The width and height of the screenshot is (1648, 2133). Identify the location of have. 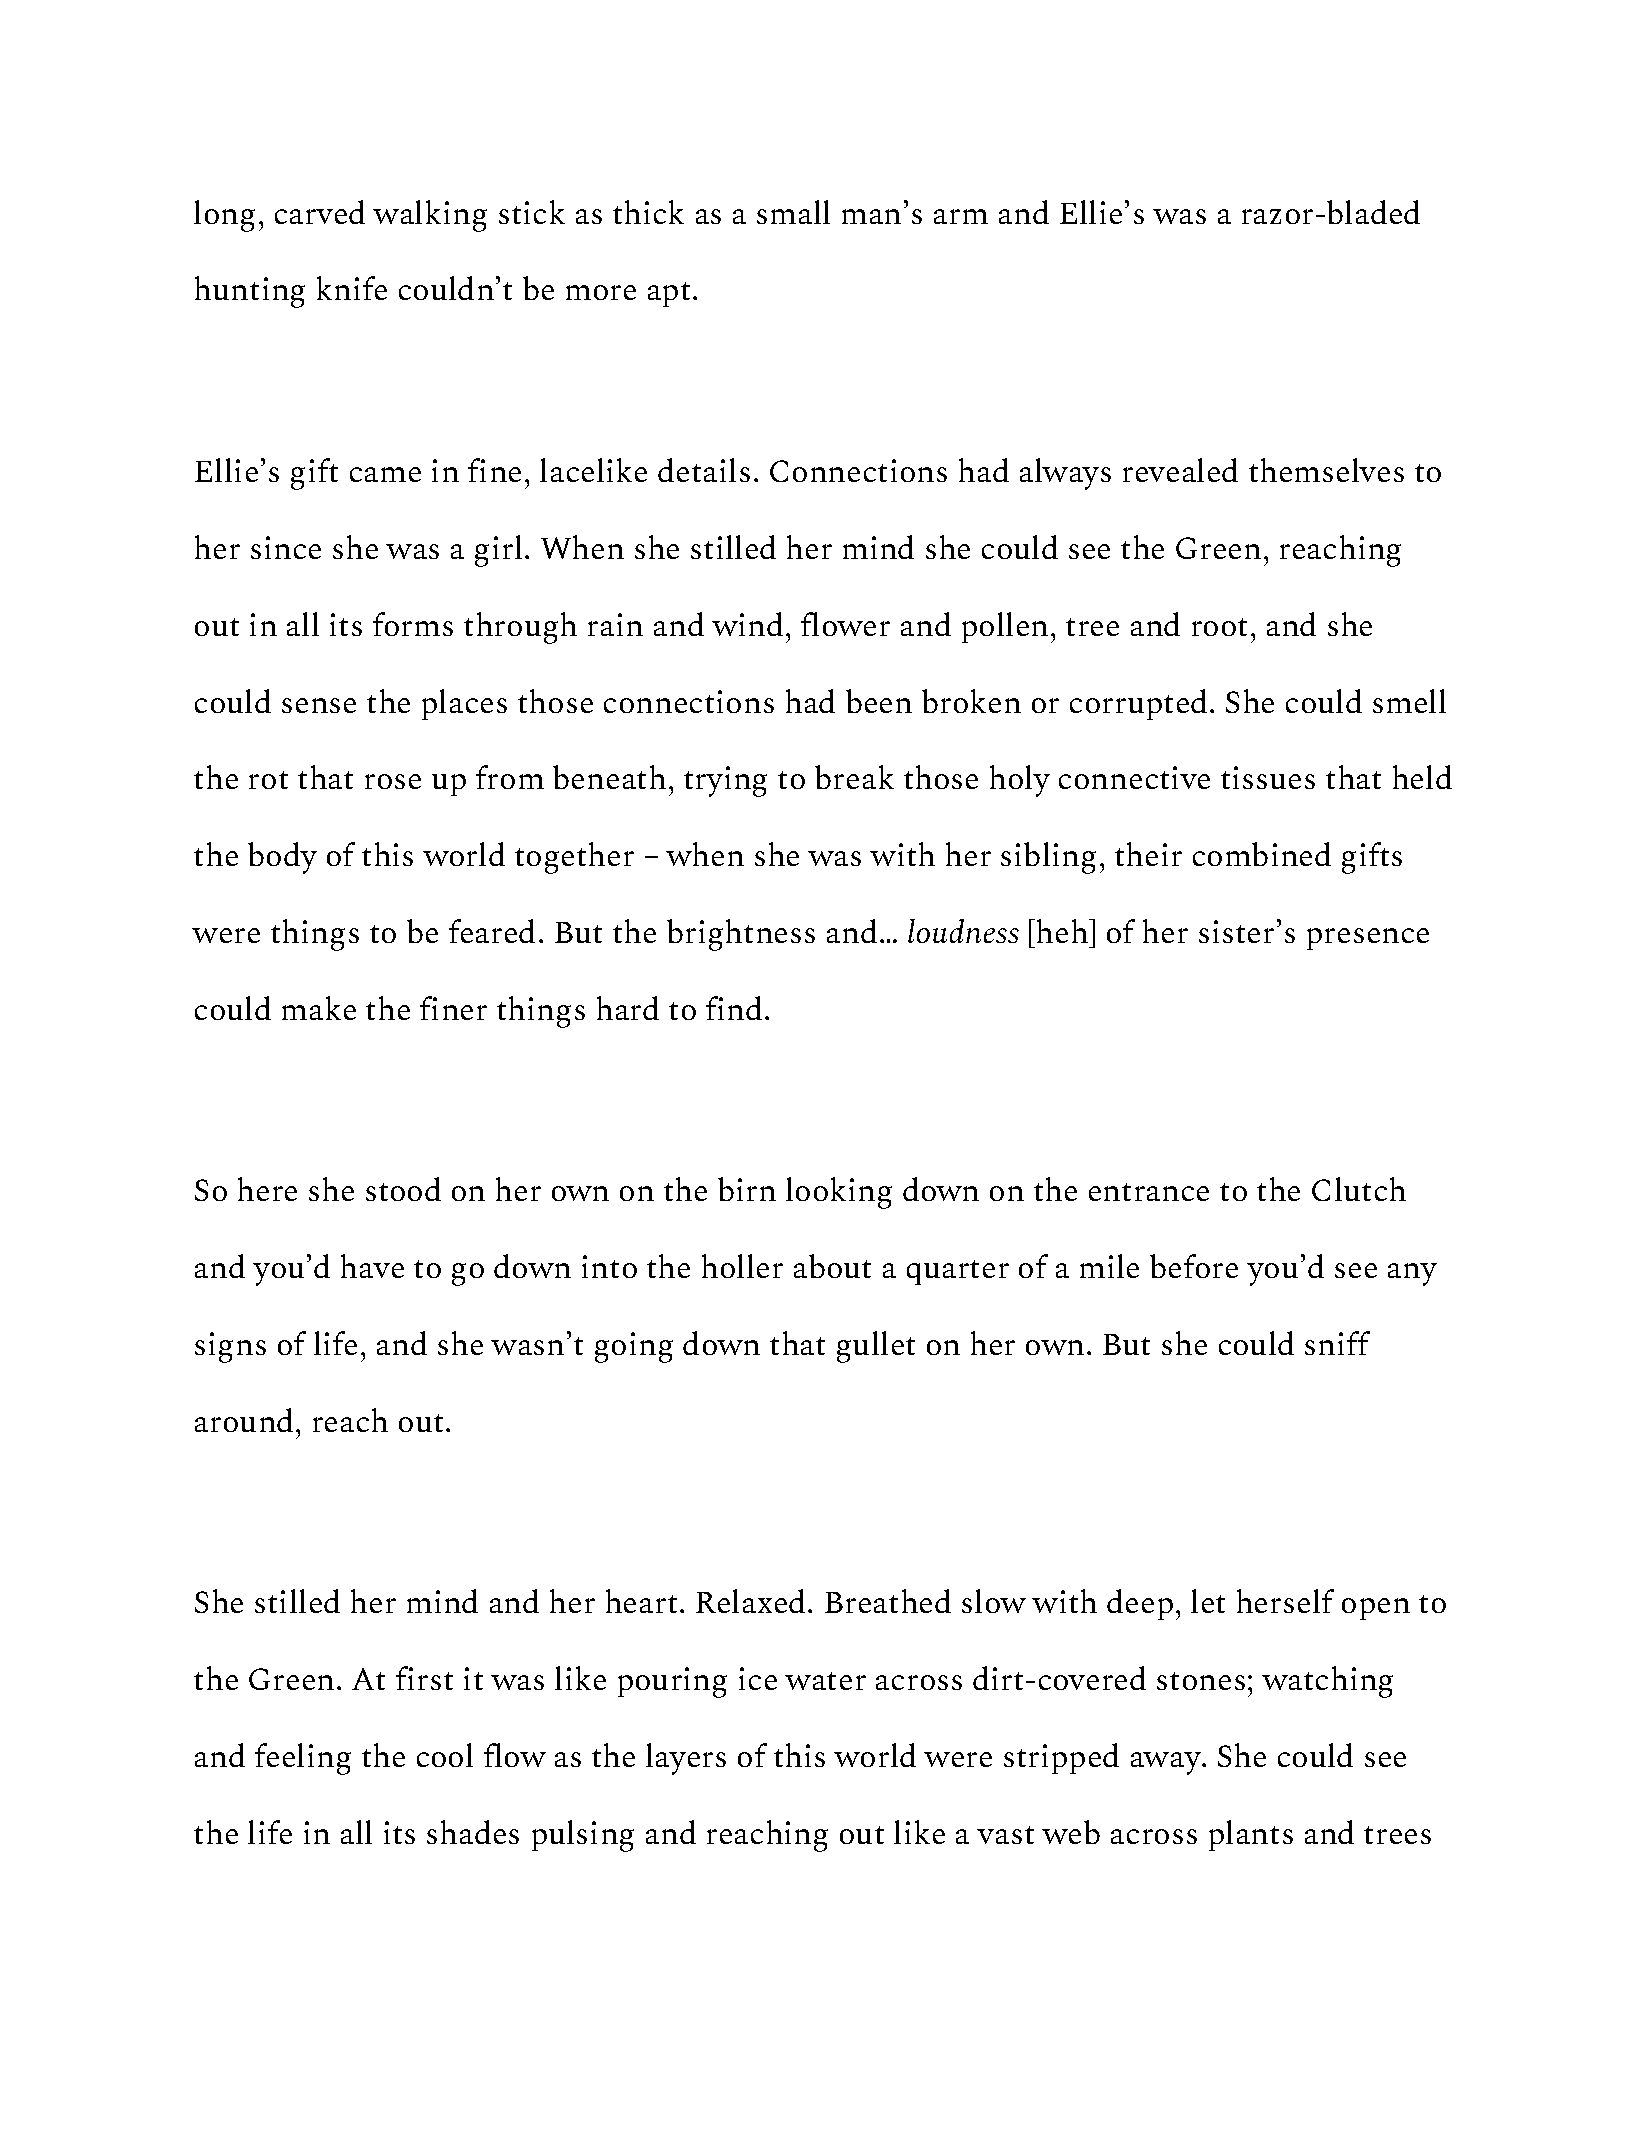
(372, 1266).
